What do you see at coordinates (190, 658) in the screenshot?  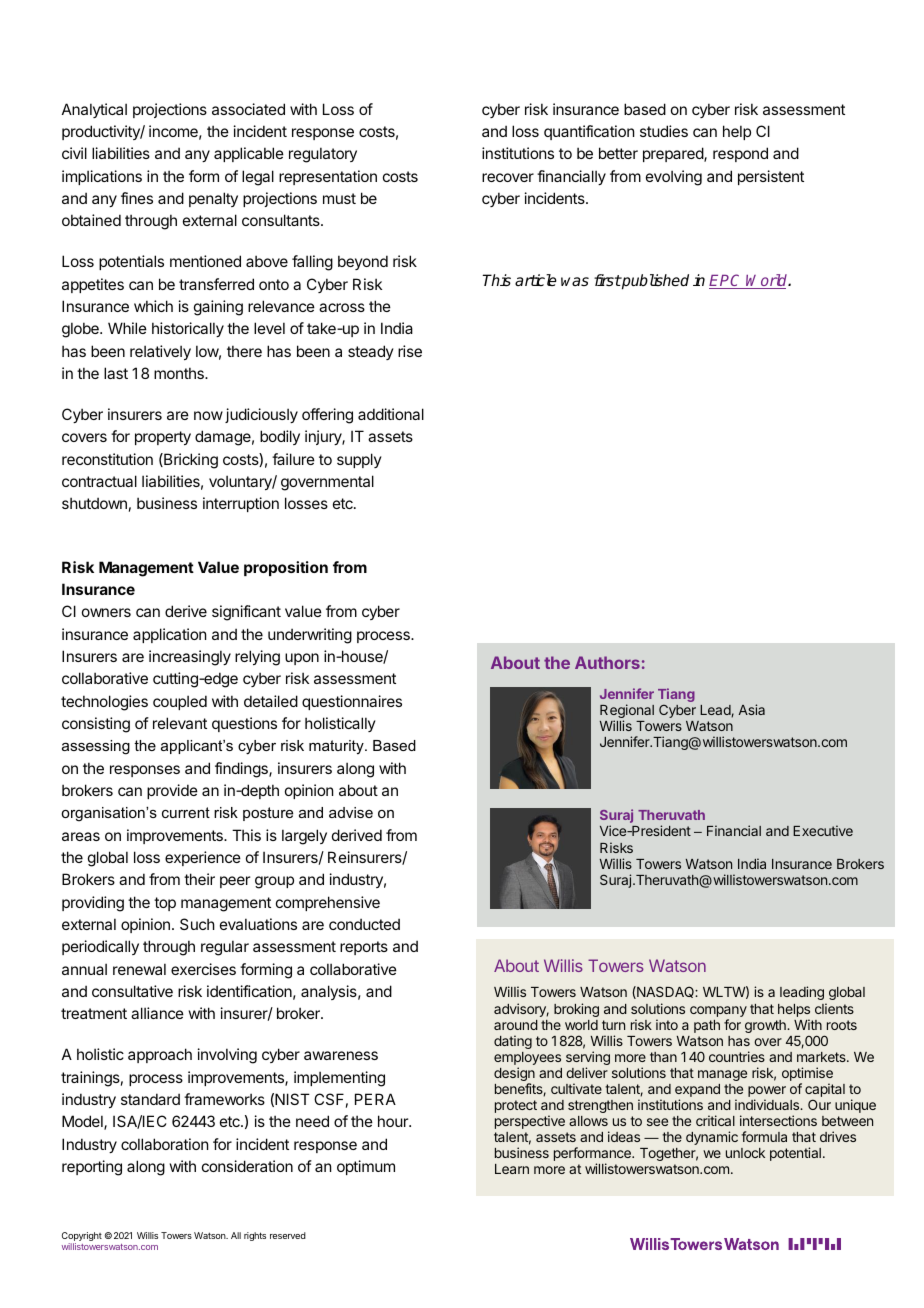 I see `increasingly` at bounding box center [190, 658].
